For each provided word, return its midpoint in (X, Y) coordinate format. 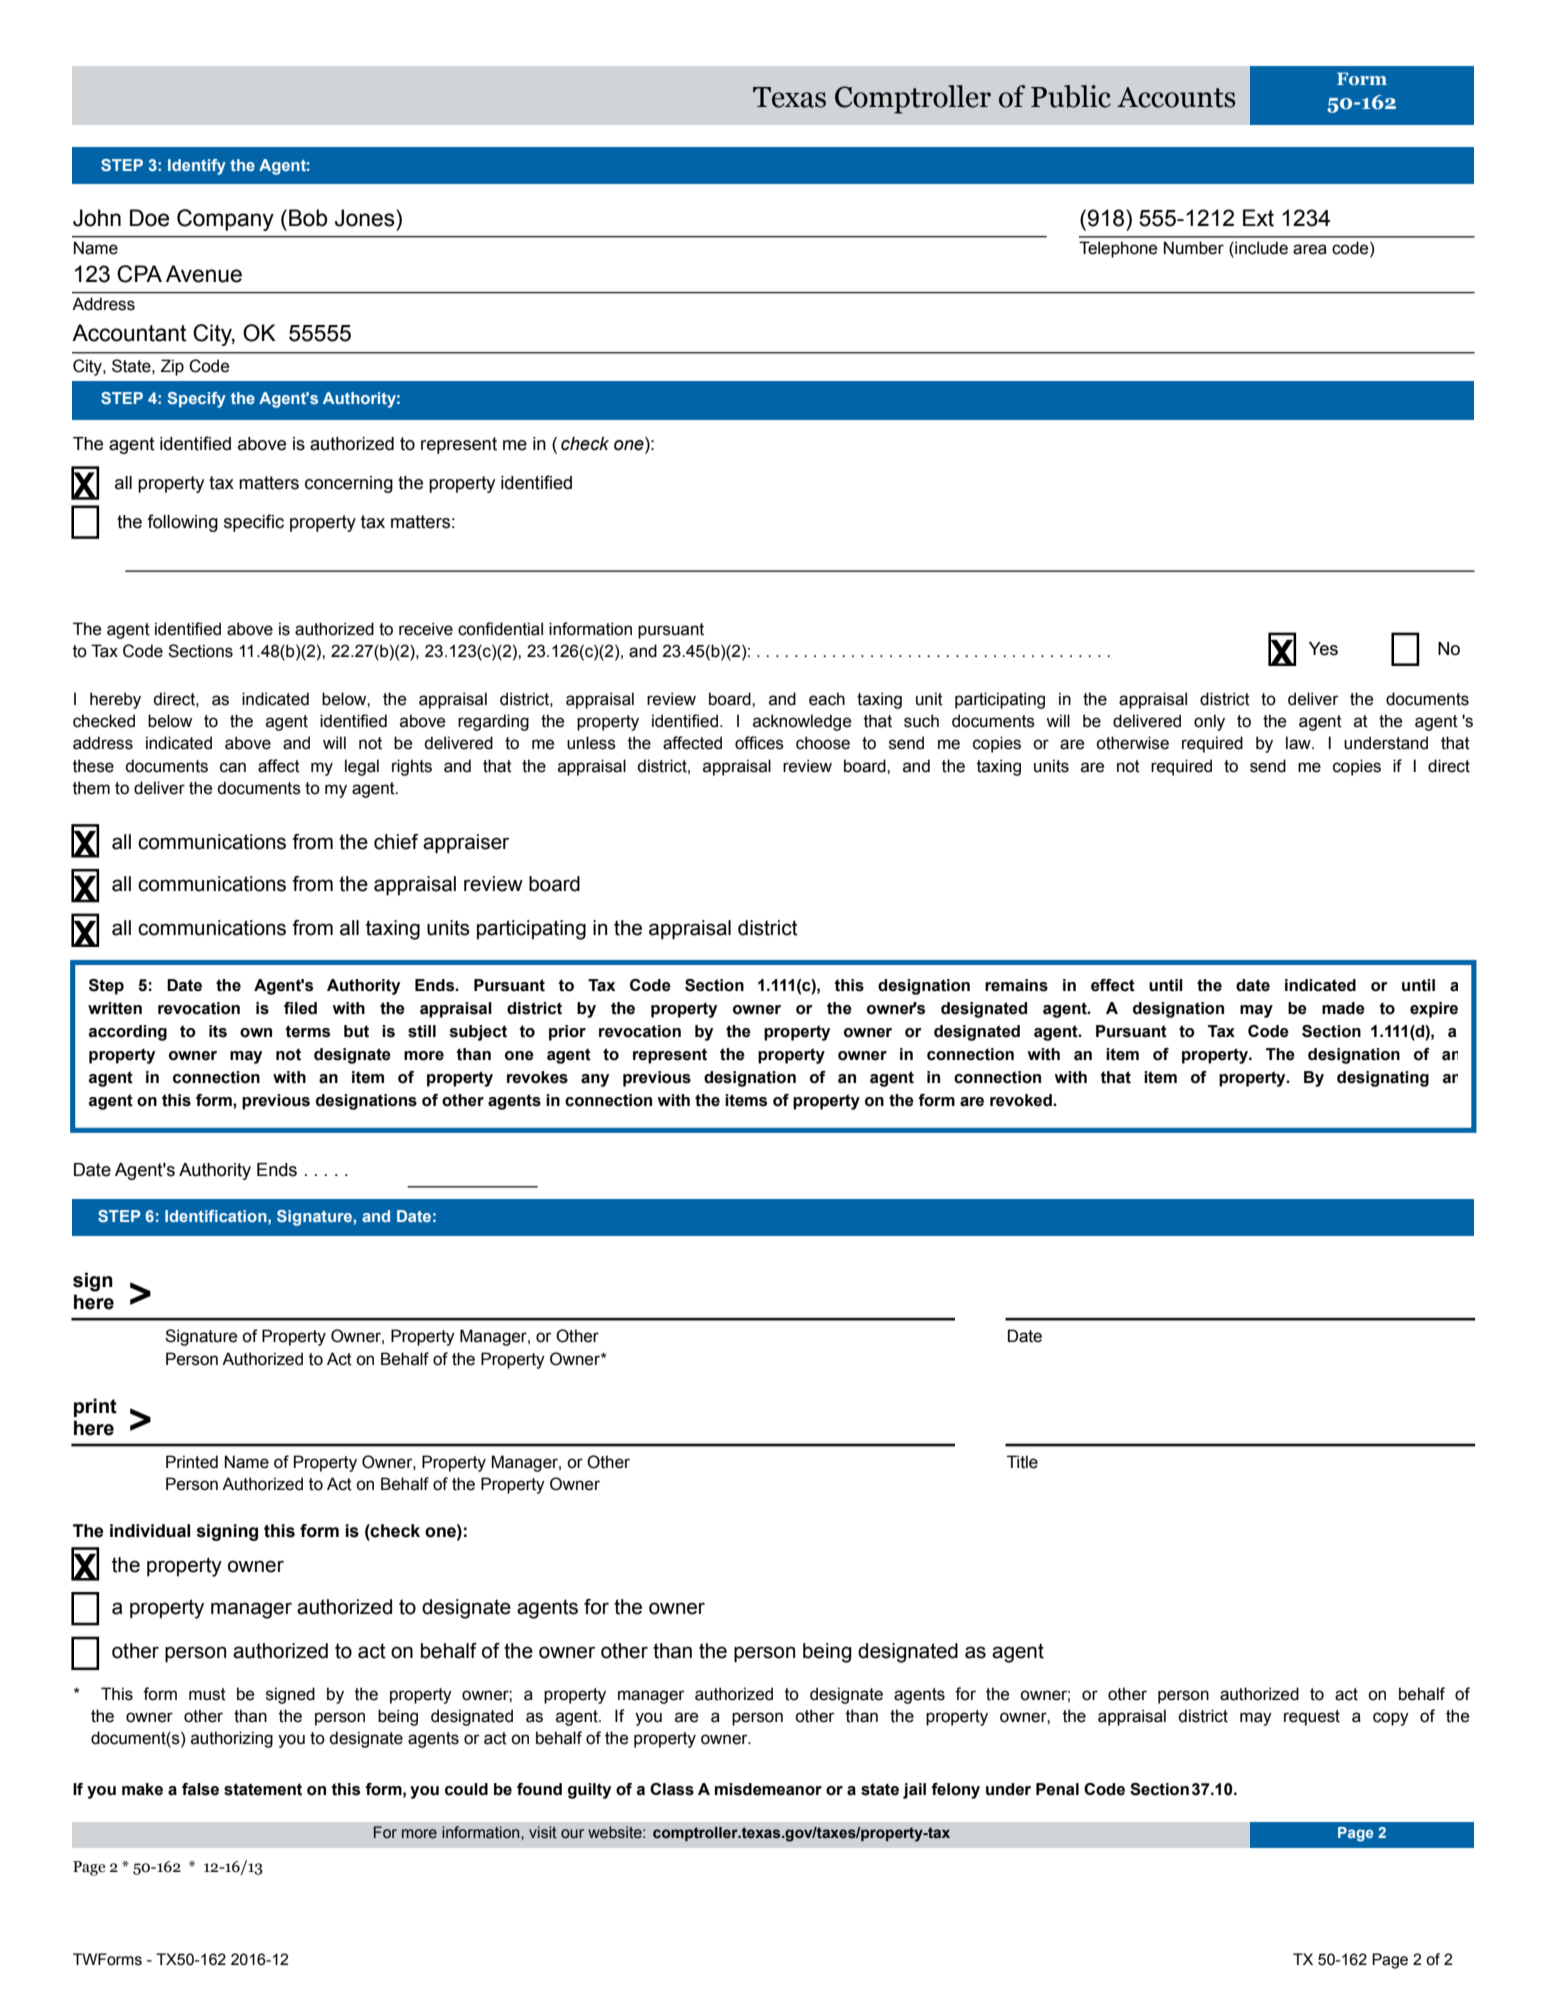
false (200, 1789)
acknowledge (802, 722)
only (1209, 722)
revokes (537, 1077)
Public (1071, 96)
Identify (197, 167)
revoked (1022, 1100)
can (233, 767)
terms (307, 1031)
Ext (1258, 218)
